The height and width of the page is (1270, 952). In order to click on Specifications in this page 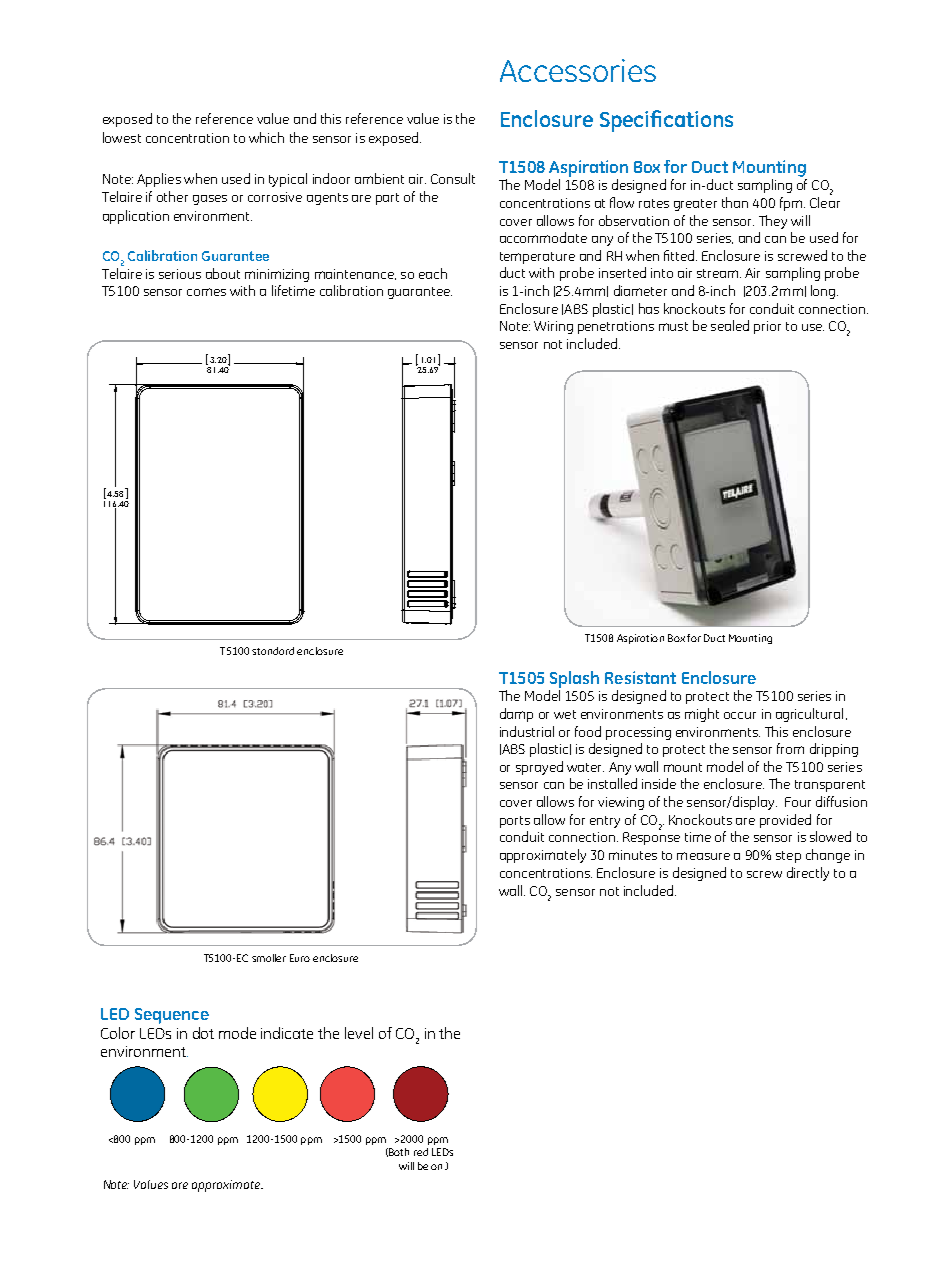, I will do `click(666, 121)`.
